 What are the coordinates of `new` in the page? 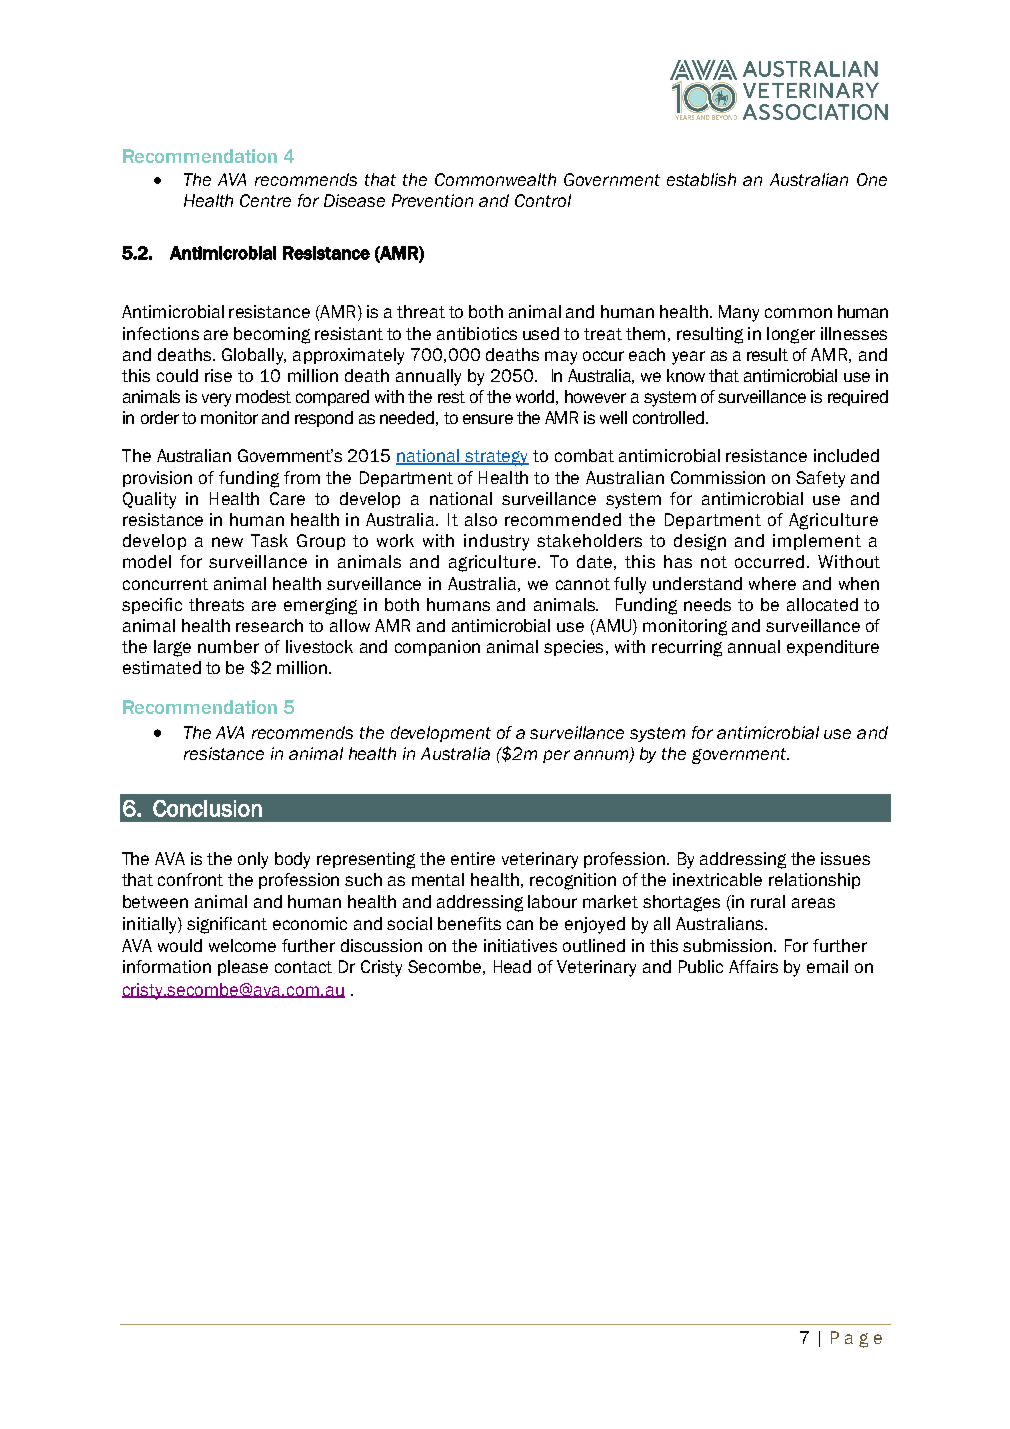 It's located at (227, 542).
